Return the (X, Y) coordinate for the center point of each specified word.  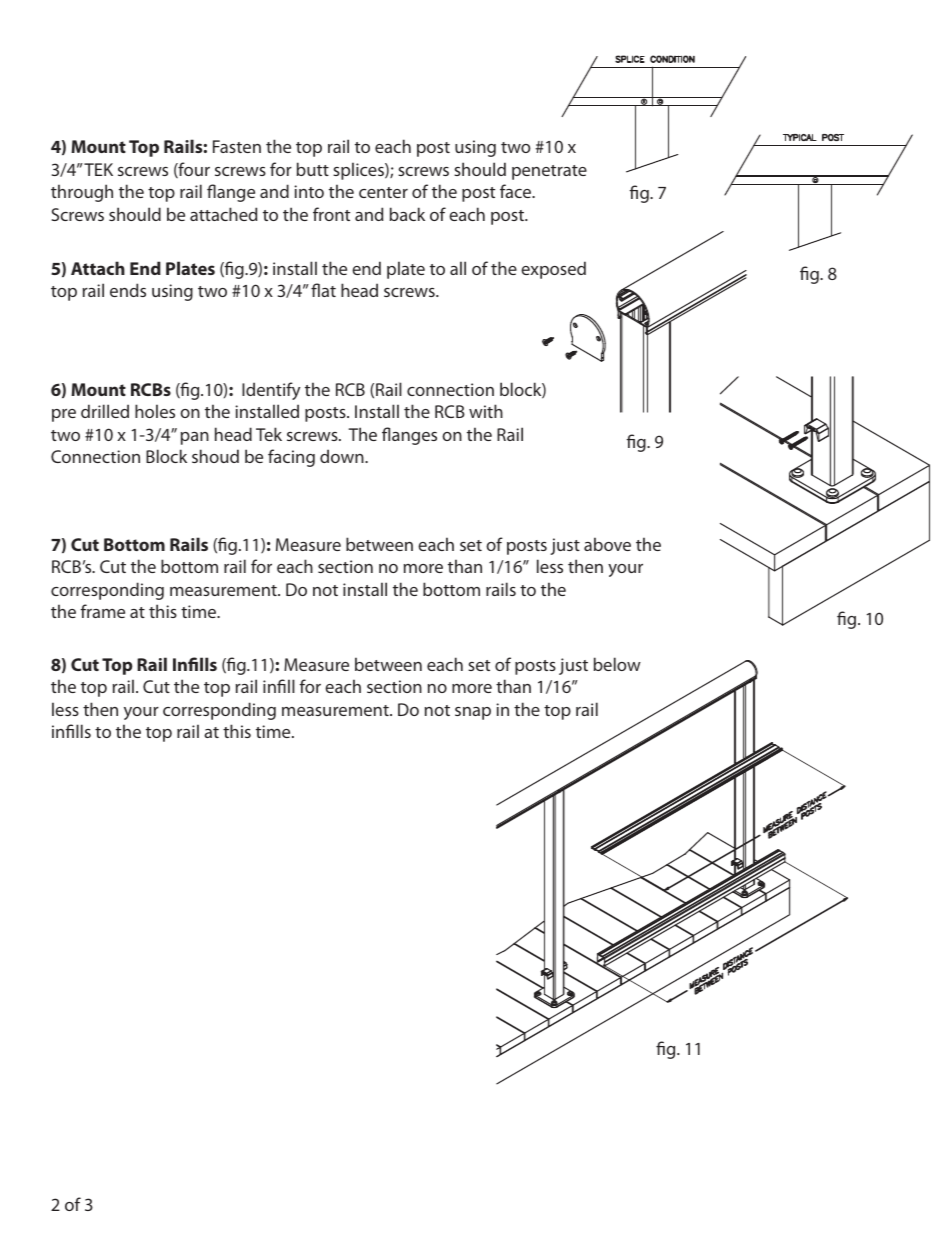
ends (128, 290)
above (607, 544)
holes (155, 411)
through (82, 193)
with (486, 411)
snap (473, 713)
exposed (553, 270)
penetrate (549, 172)
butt (313, 169)
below (617, 664)
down (343, 456)
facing (291, 458)
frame (103, 611)
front (331, 214)
